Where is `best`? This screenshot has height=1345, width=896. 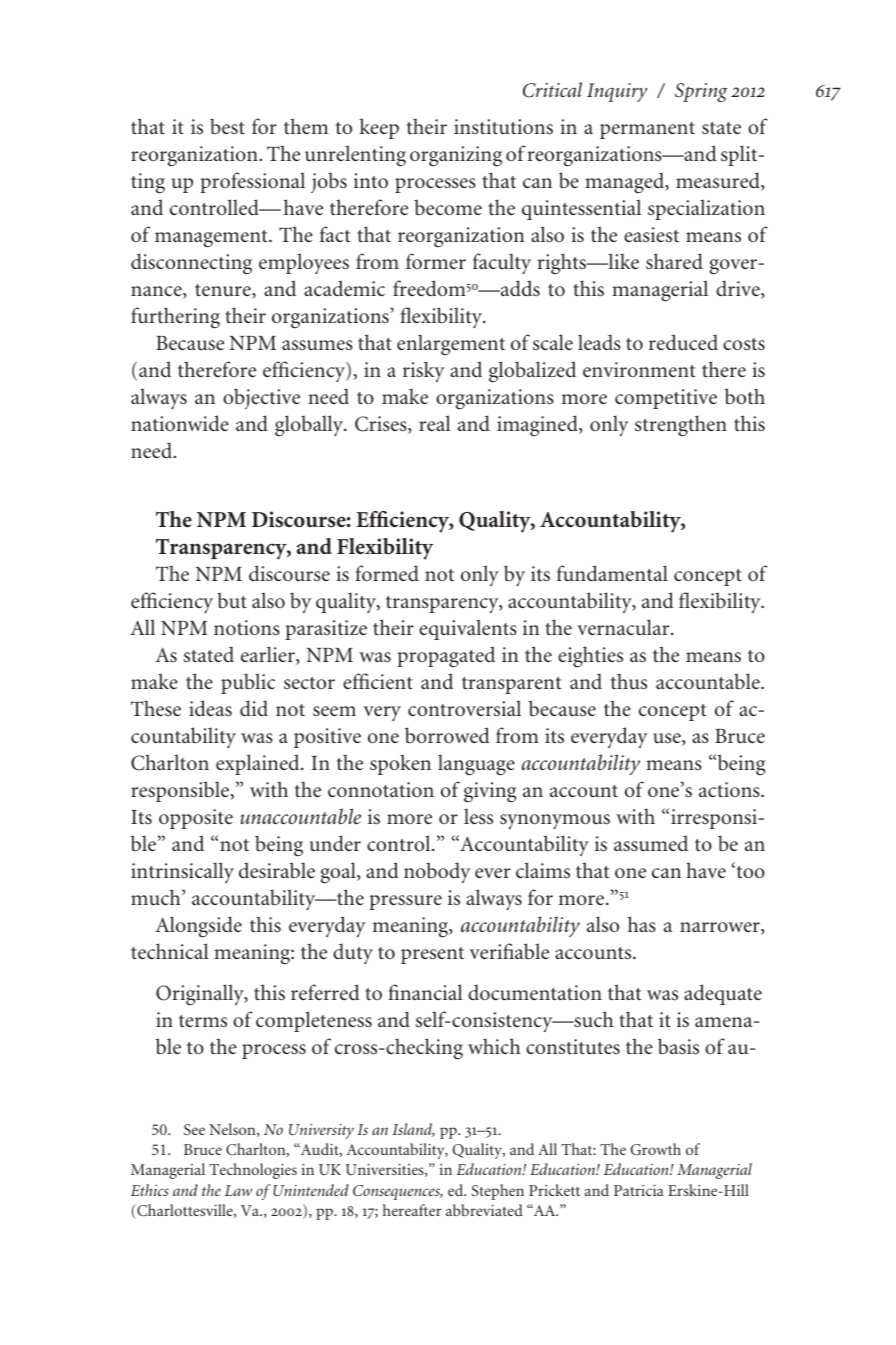 best is located at coordinates (227, 126).
